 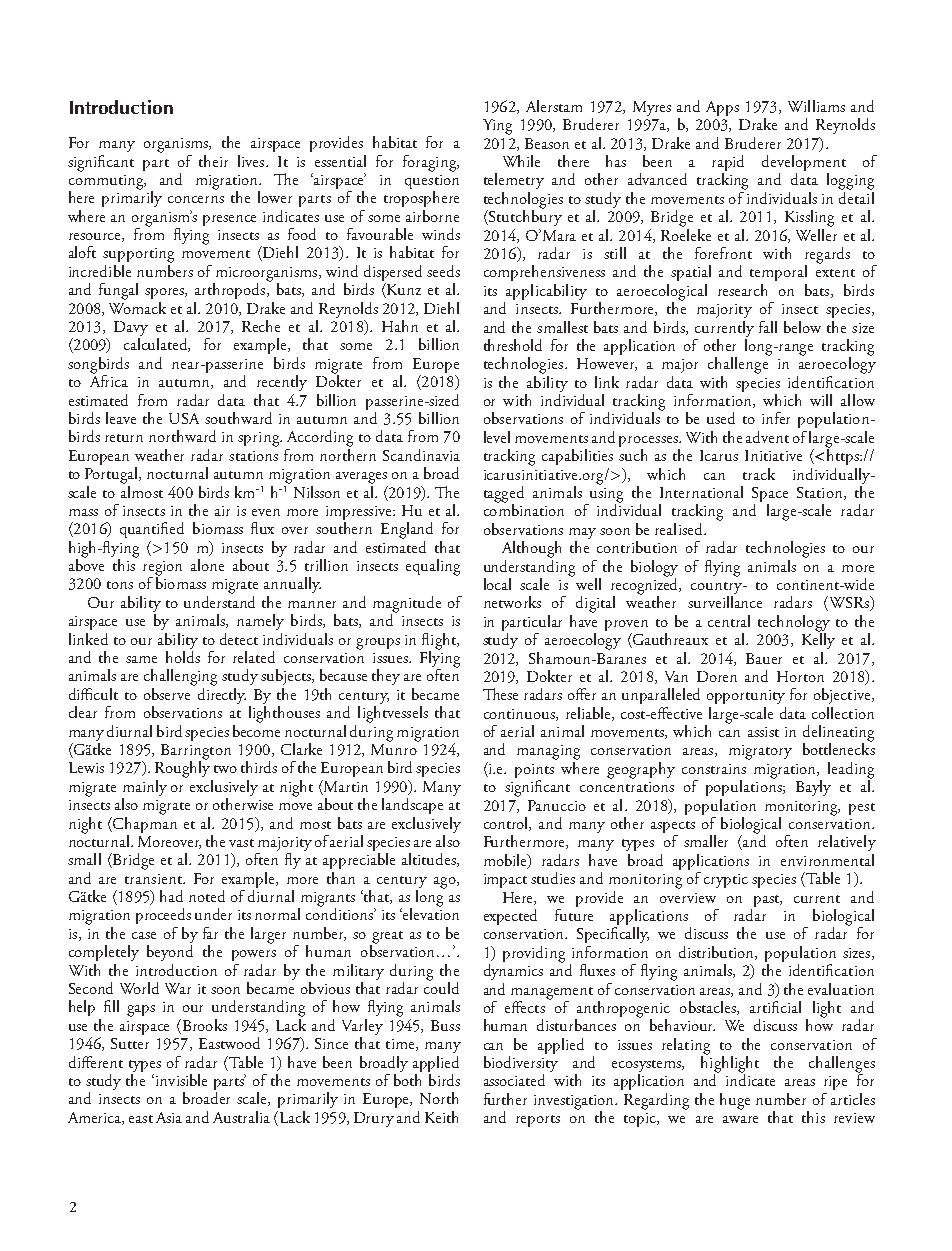 What do you see at coordinates (767, 437) in the screenshot?
I see `advent` at bounding box center [767, 437].
